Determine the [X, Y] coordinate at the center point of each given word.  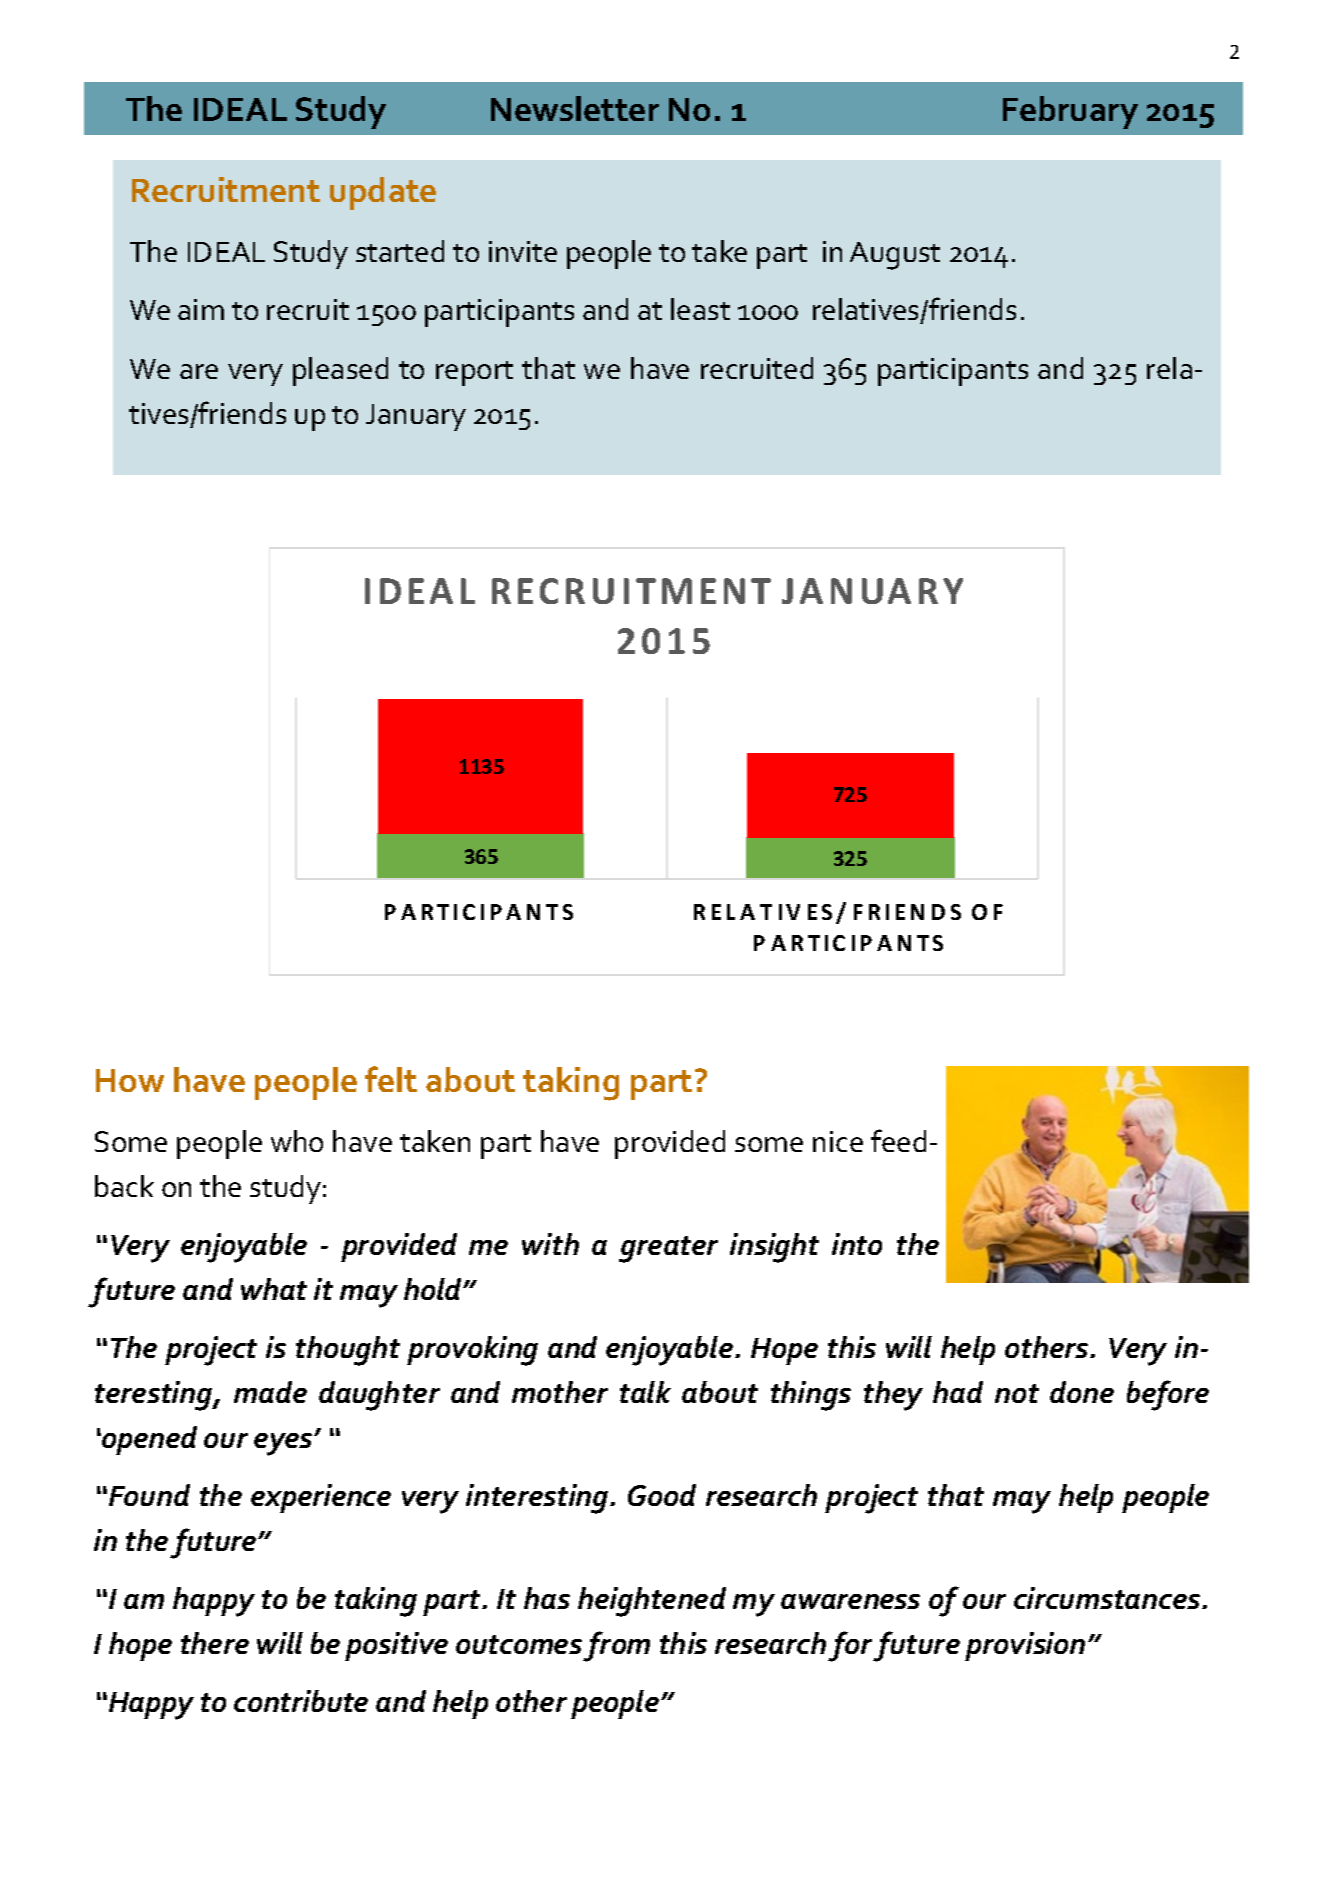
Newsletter [575, 108]
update [383, 193]
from [616, 1646]
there [215, 1643]
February [1070, 112]
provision [1025, 1646]
